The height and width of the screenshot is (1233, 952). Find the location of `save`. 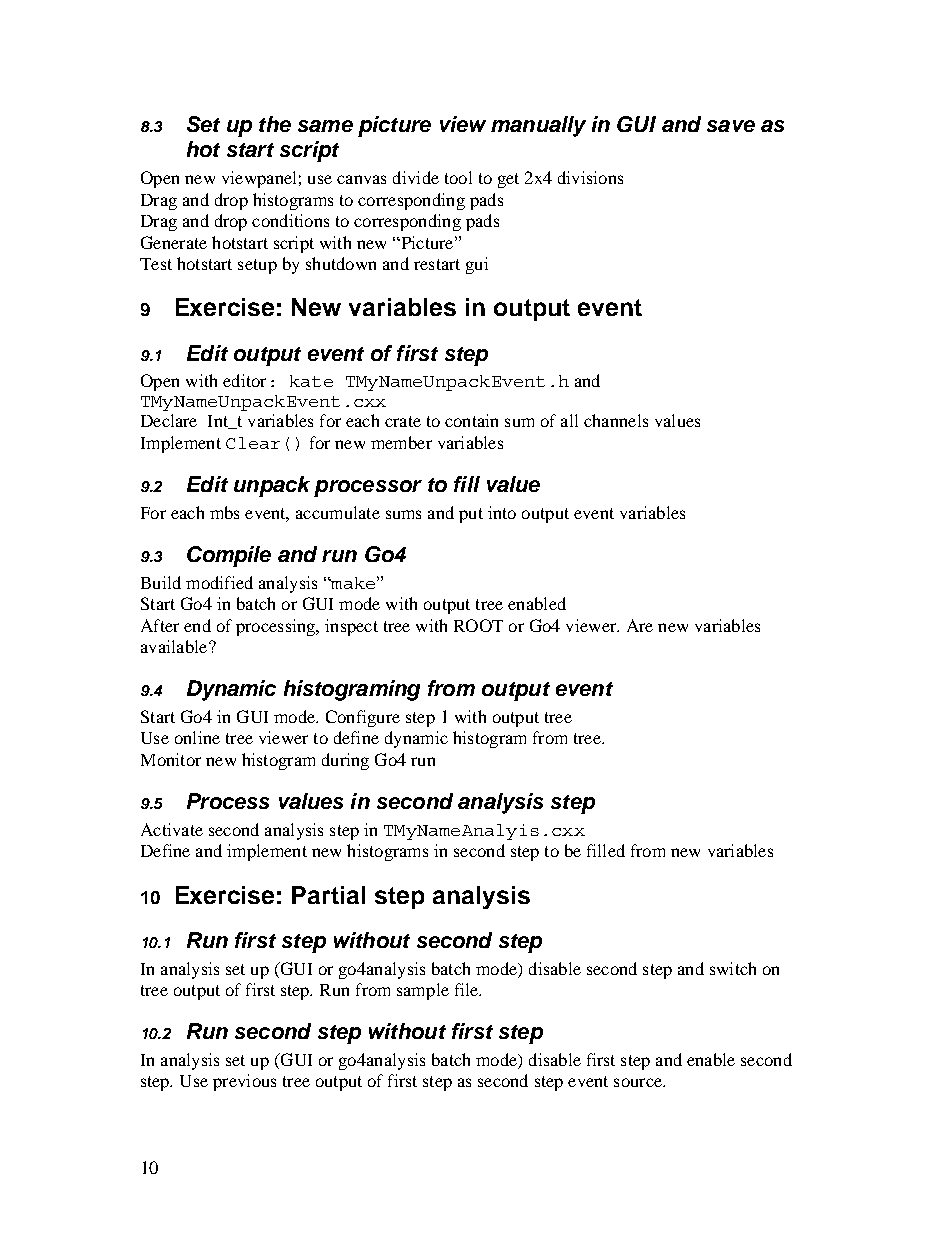

save is located at coordinates (731, 126).
